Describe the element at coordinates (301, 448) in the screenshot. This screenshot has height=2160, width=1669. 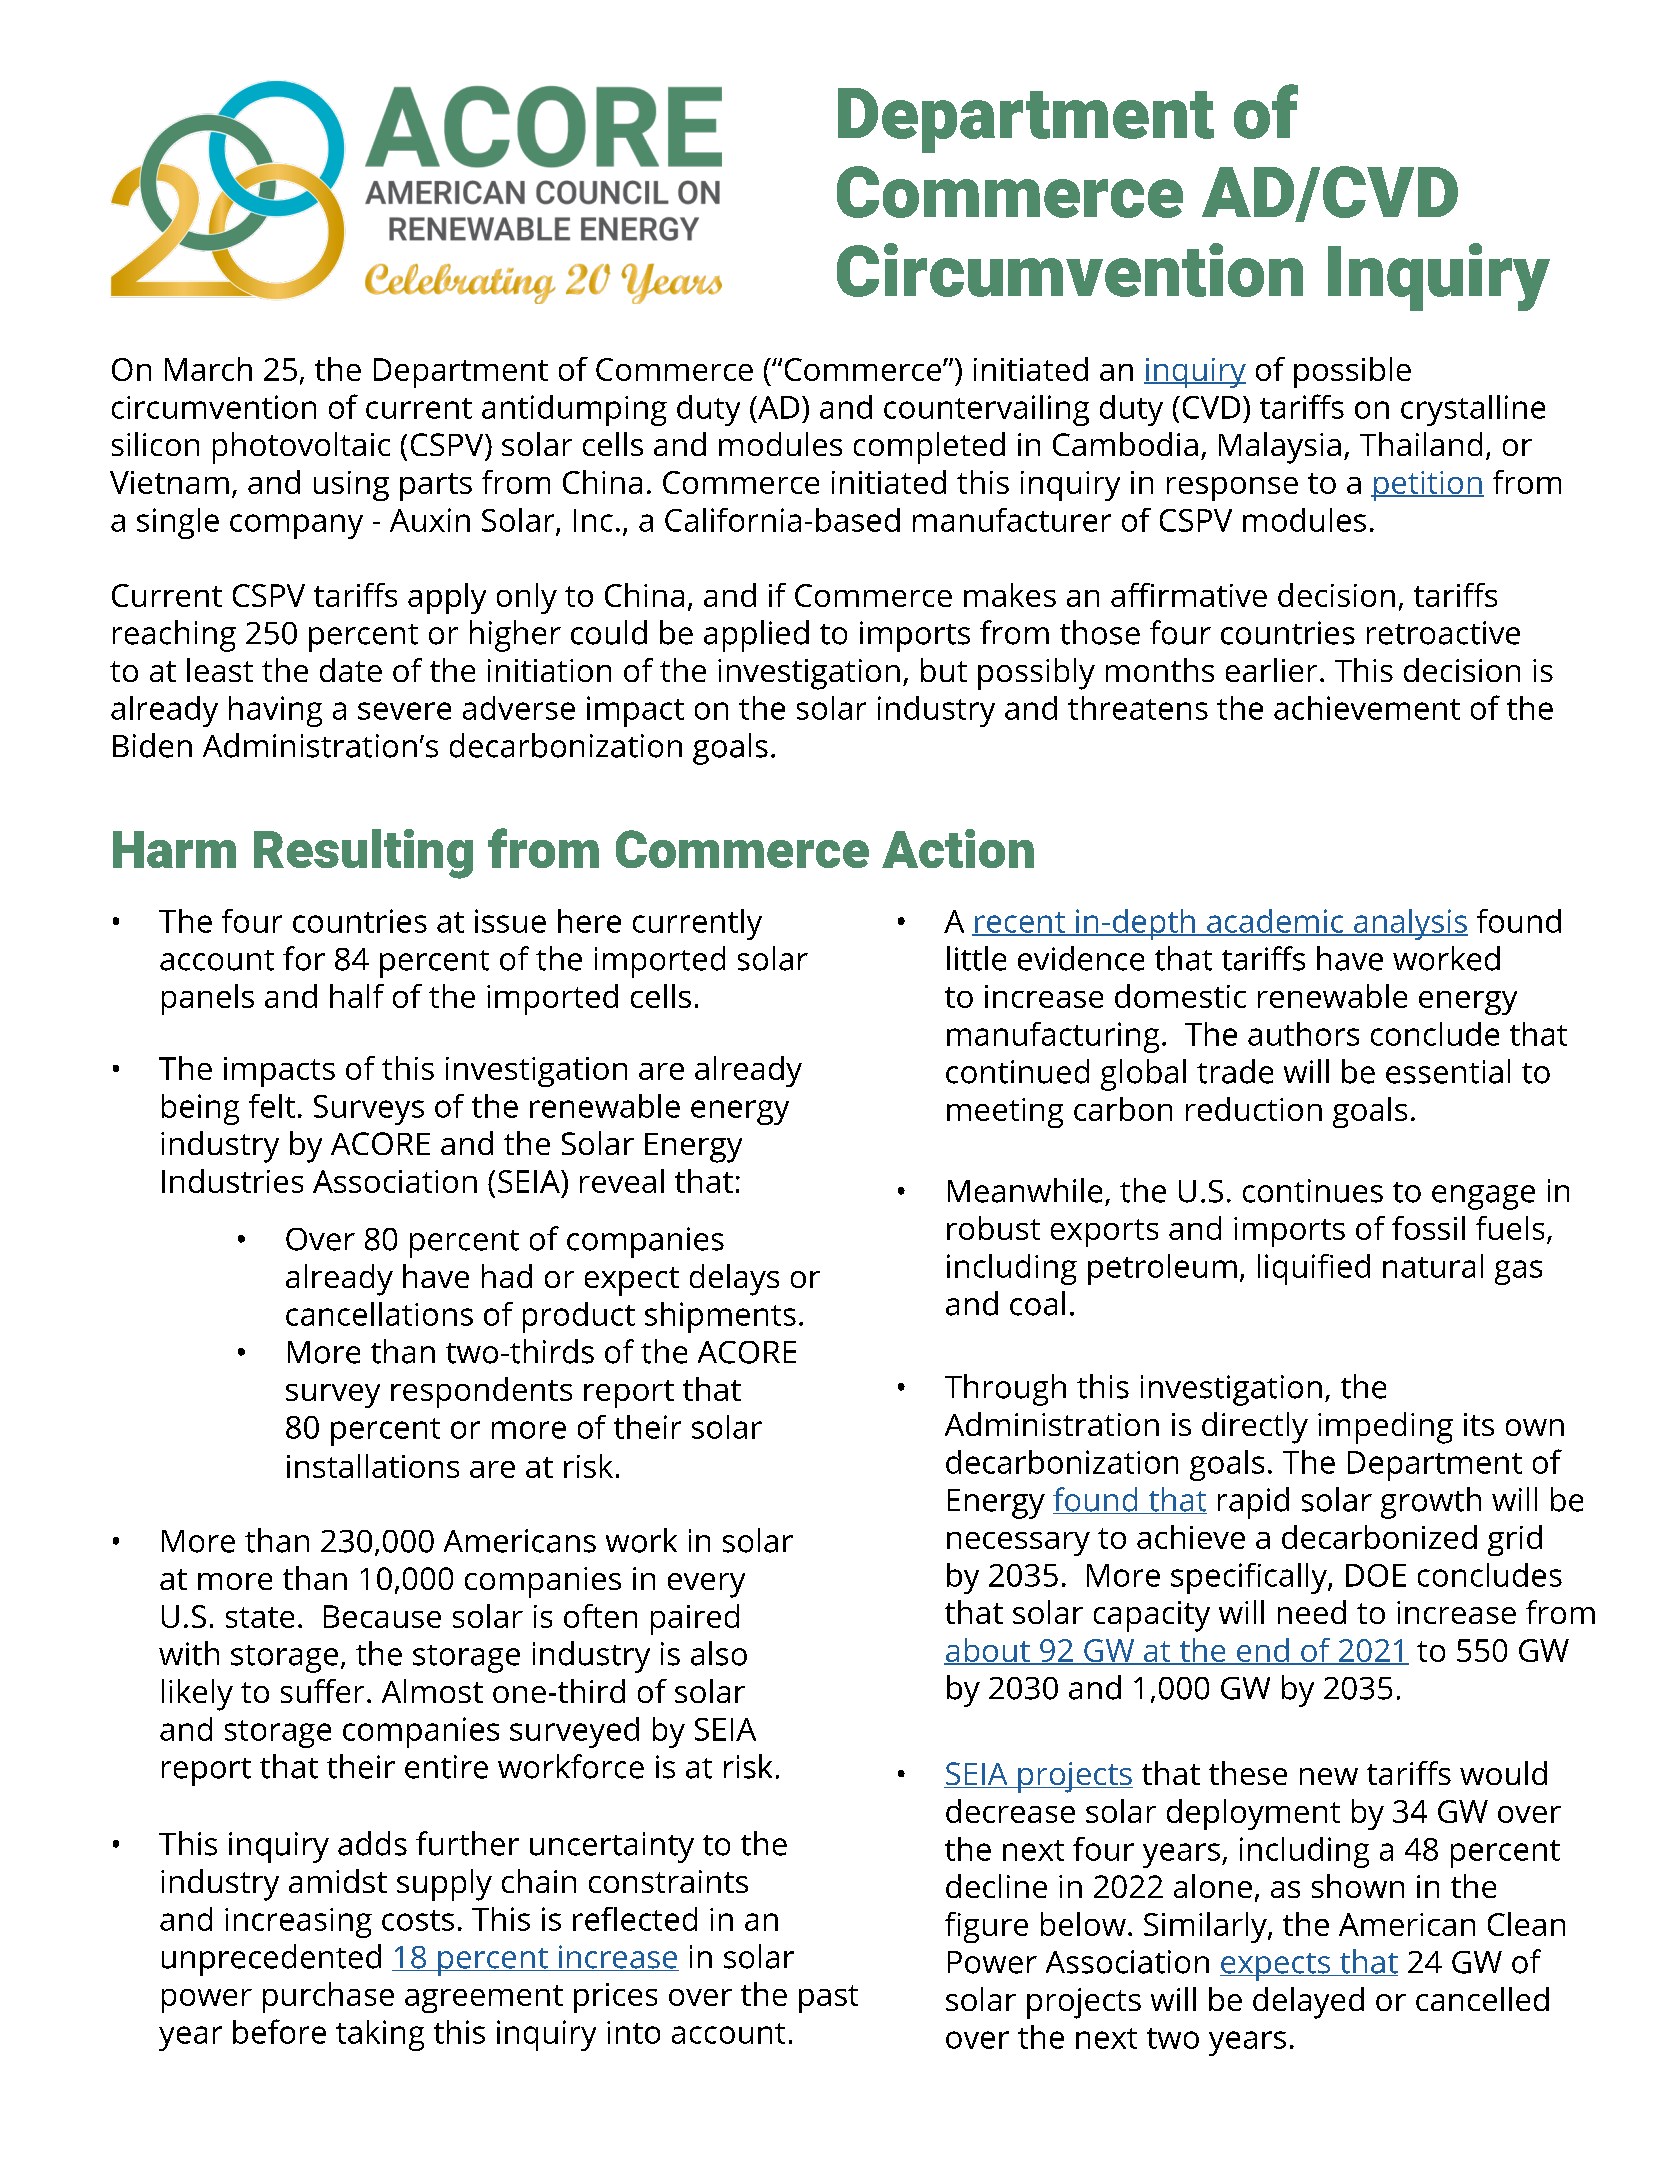
I see `photovoltaic` at that location.
